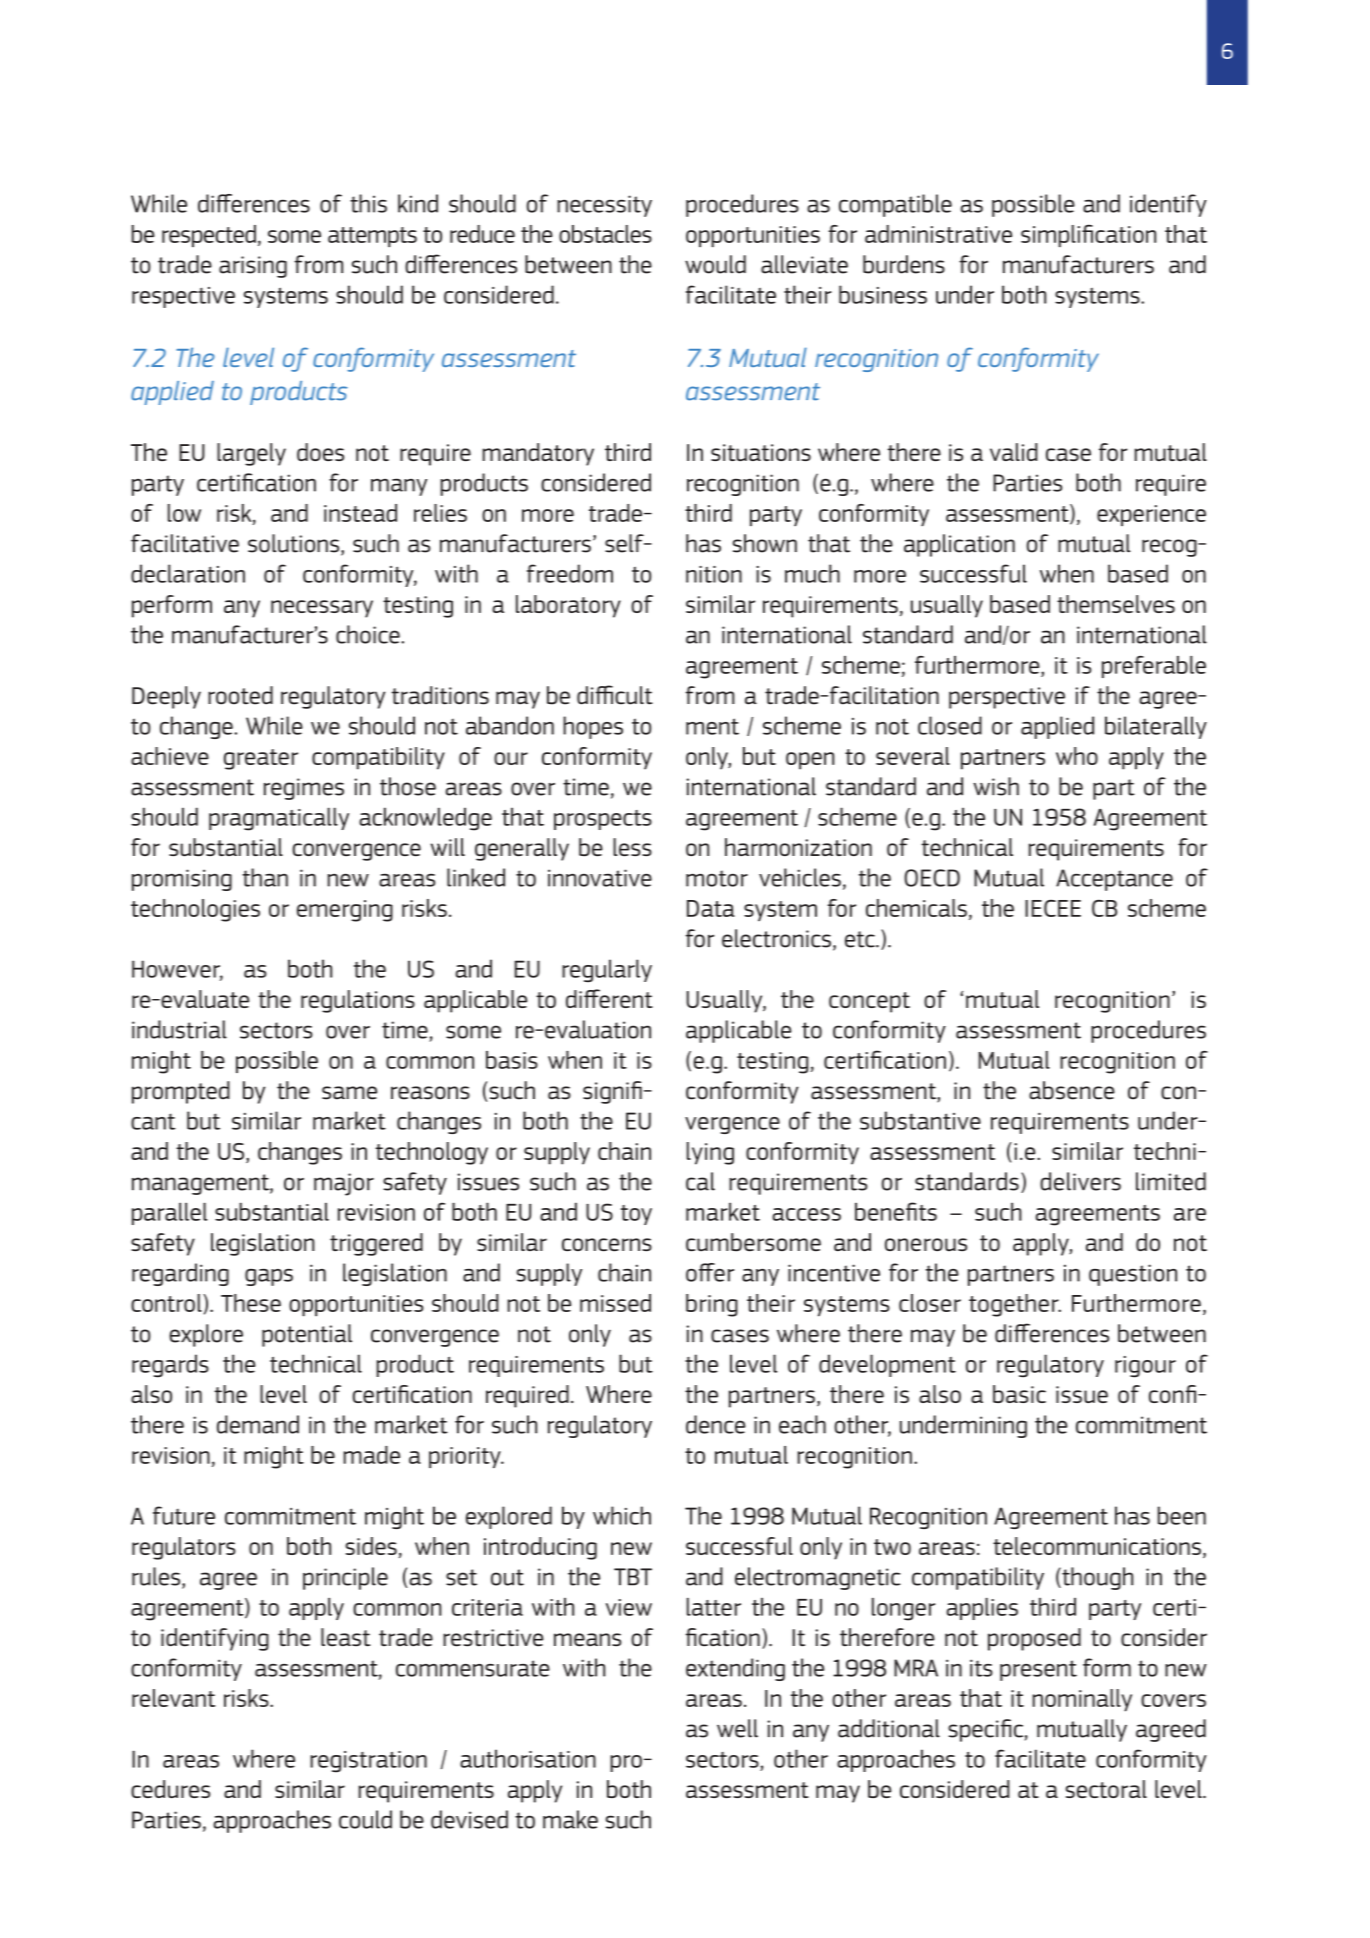  Describe the element at coordinates (715, 264) in the page. I see `would` at that location.
